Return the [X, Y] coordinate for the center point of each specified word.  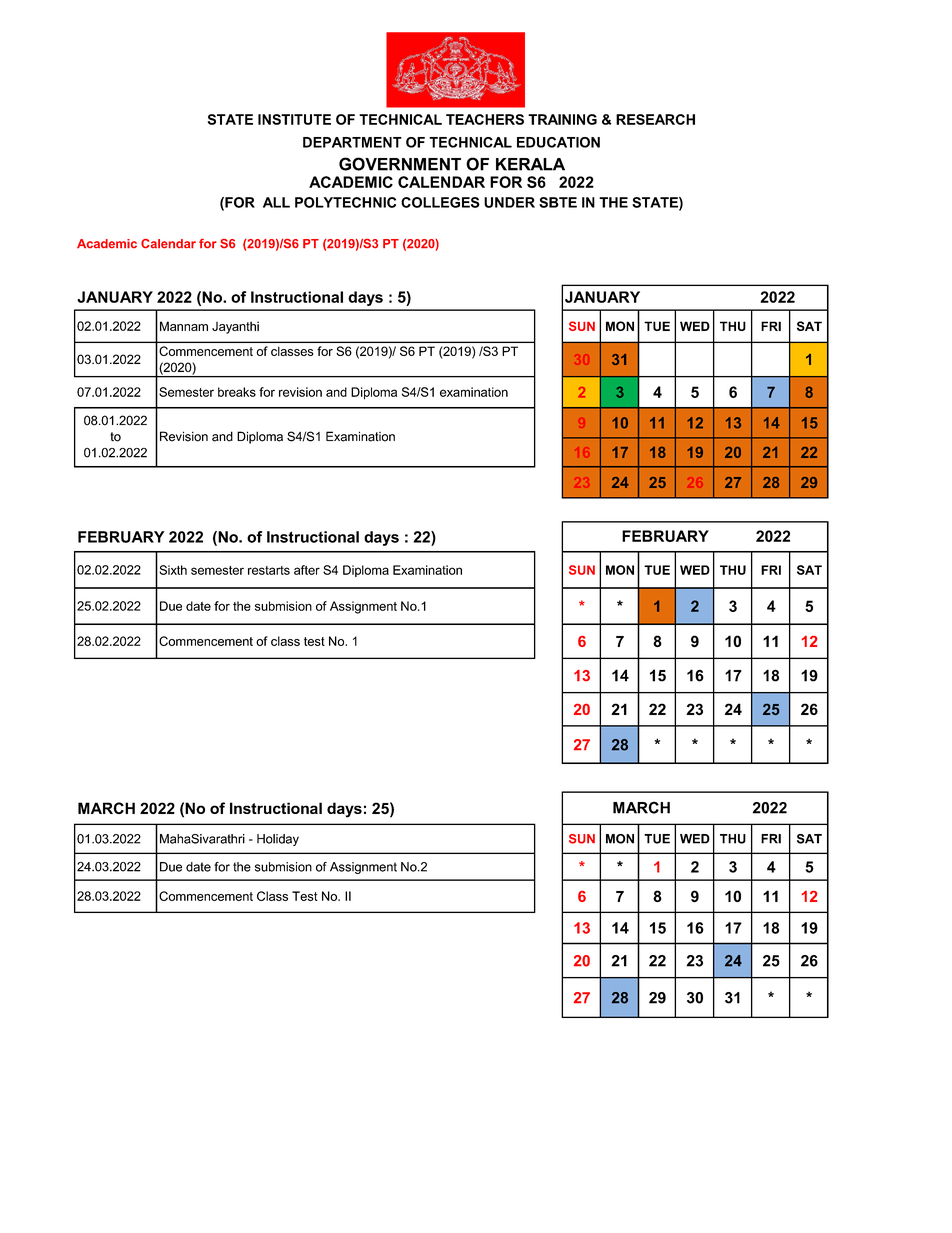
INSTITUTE [294, 119]
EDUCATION [558, 142]
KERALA [530, 164]
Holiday [278, 840]
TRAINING [562, 119]
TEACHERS [485, 119]
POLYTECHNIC [345, 202]
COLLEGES [440, 202]
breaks [237, 392]
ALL [276, 202]
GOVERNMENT [400, 164]
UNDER [509, 202]
